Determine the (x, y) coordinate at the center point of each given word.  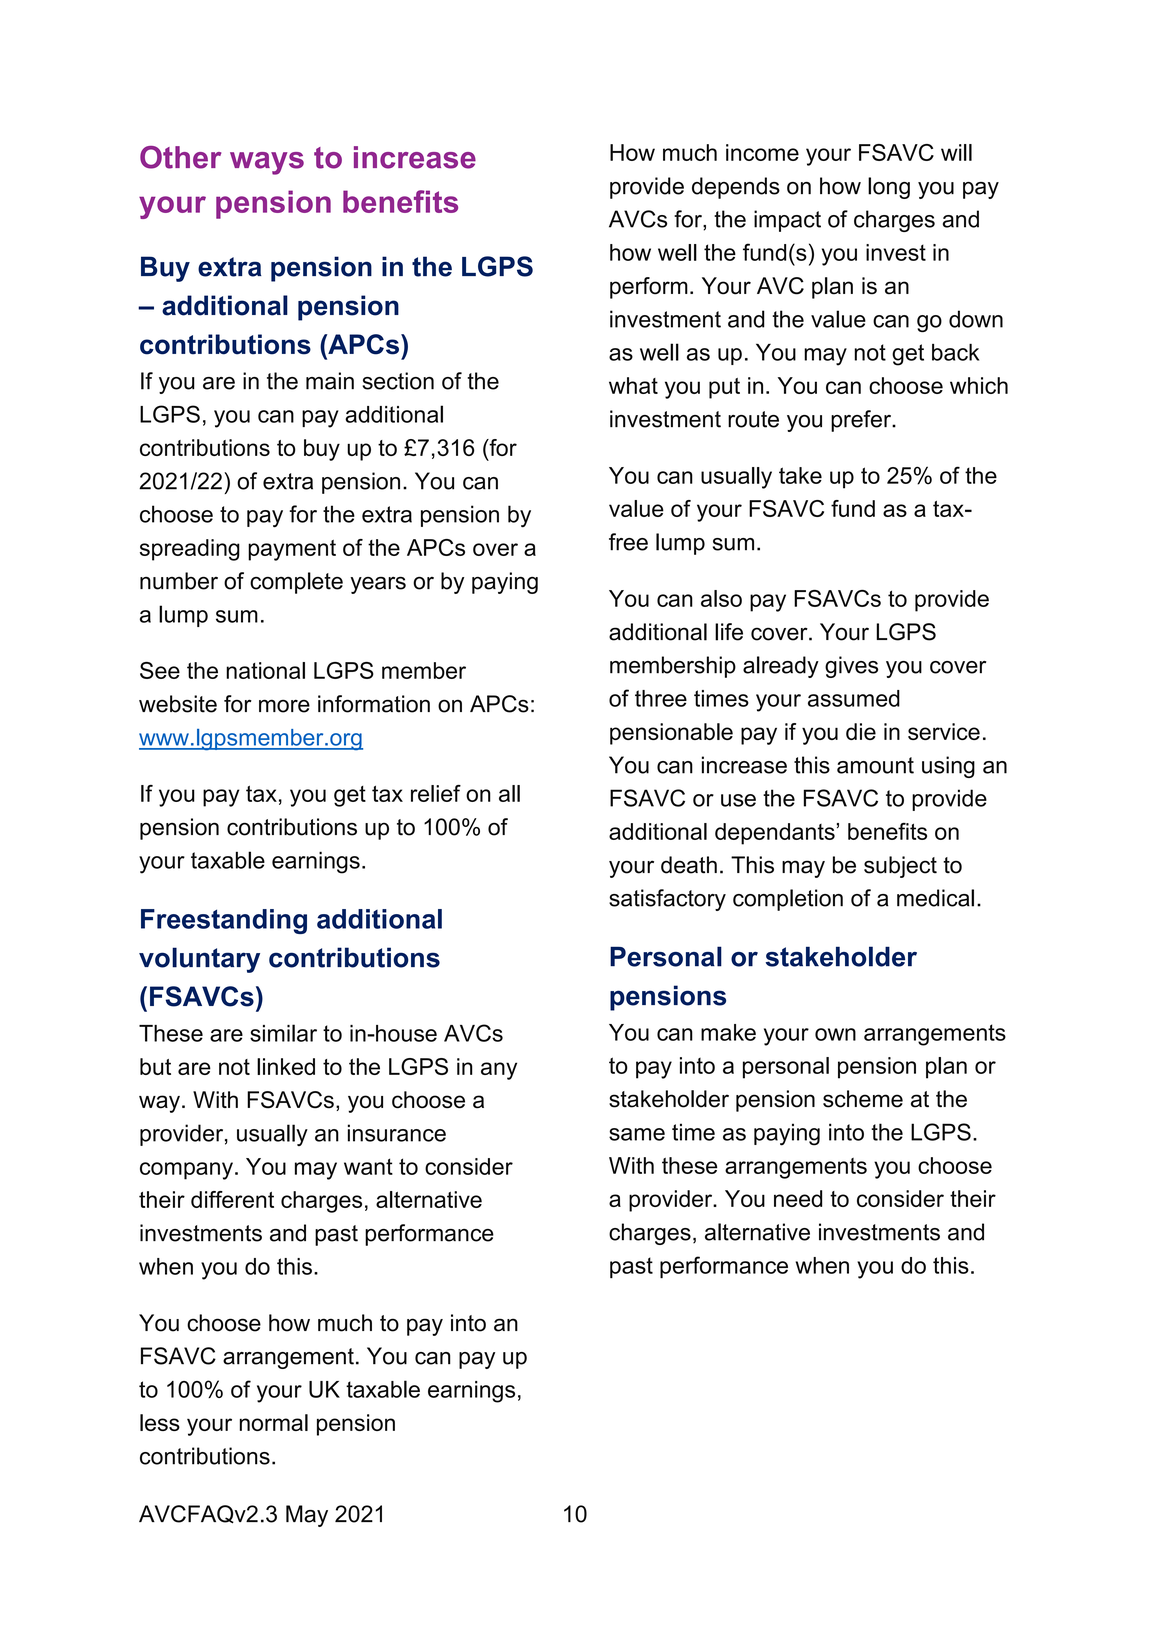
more (284, 706)
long (889, 188)
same (637, 1134)
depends (736, 188)
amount (875, 765)
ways (267, 163)
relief (436, 793)
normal (274, 1422)
